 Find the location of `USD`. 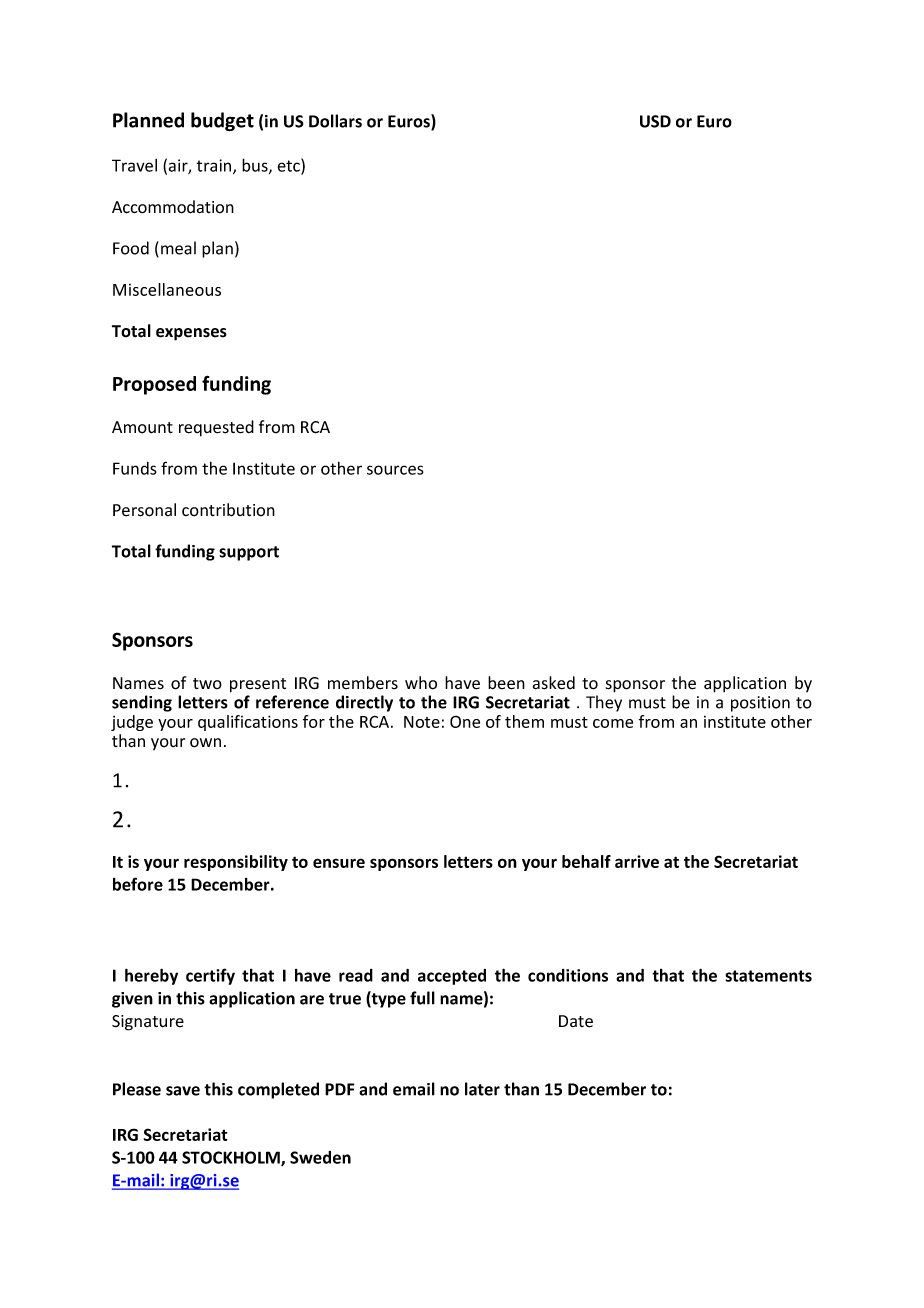

USD is located at coordinates (655, 121).
